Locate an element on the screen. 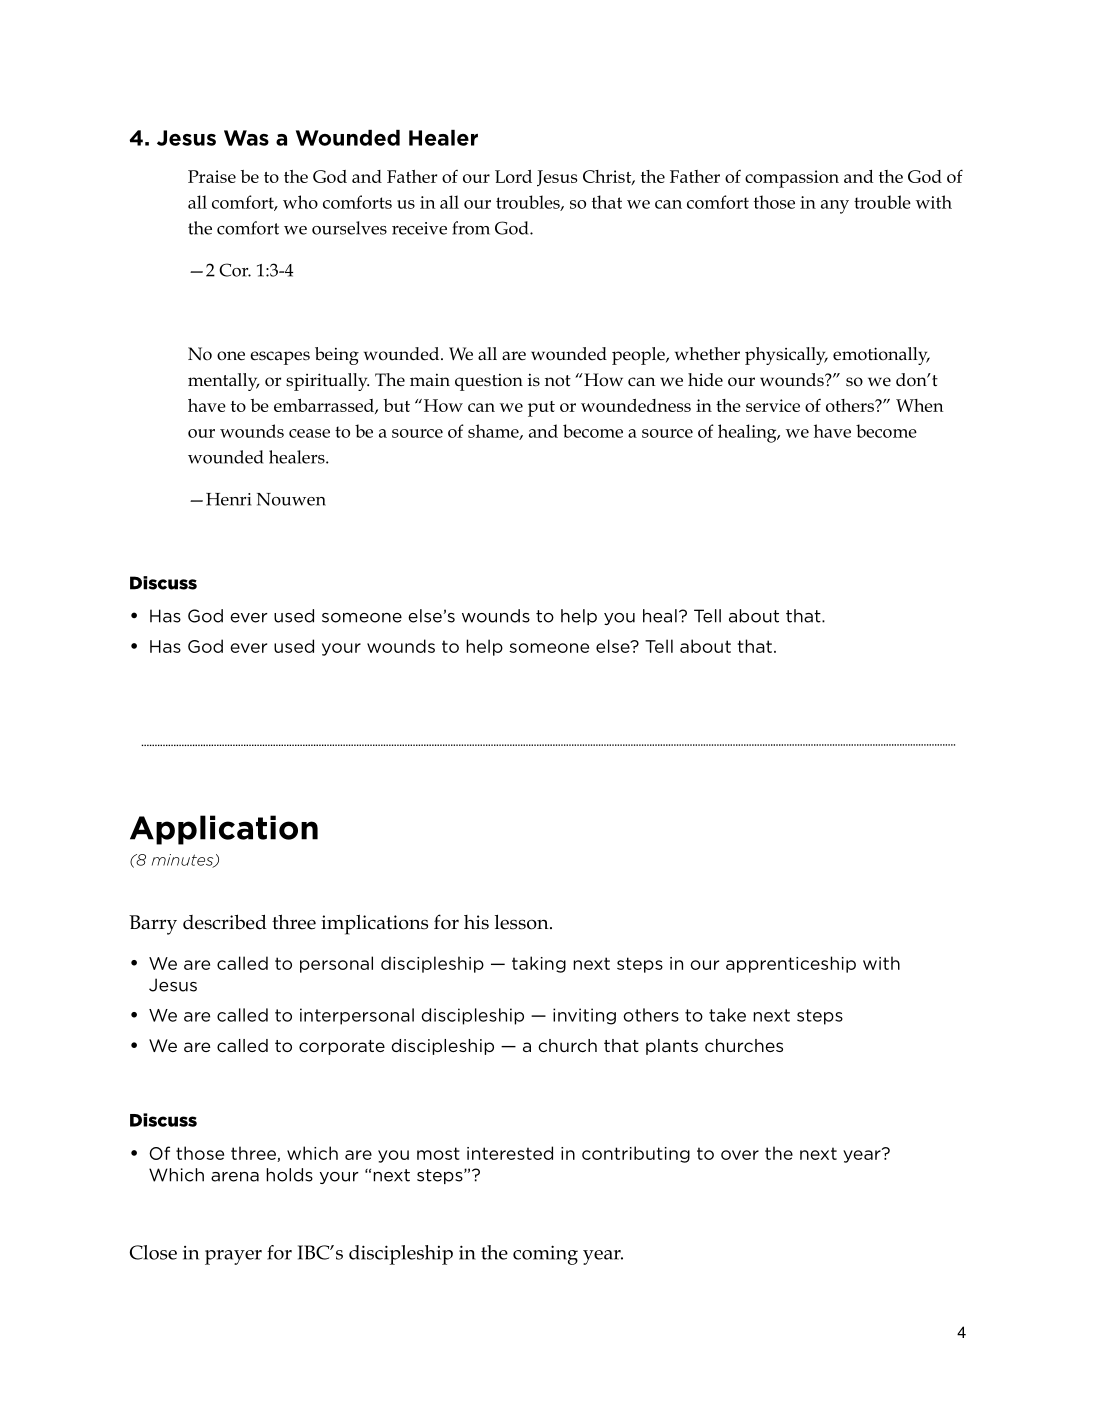  Application is located at coordinates (224, 830).
